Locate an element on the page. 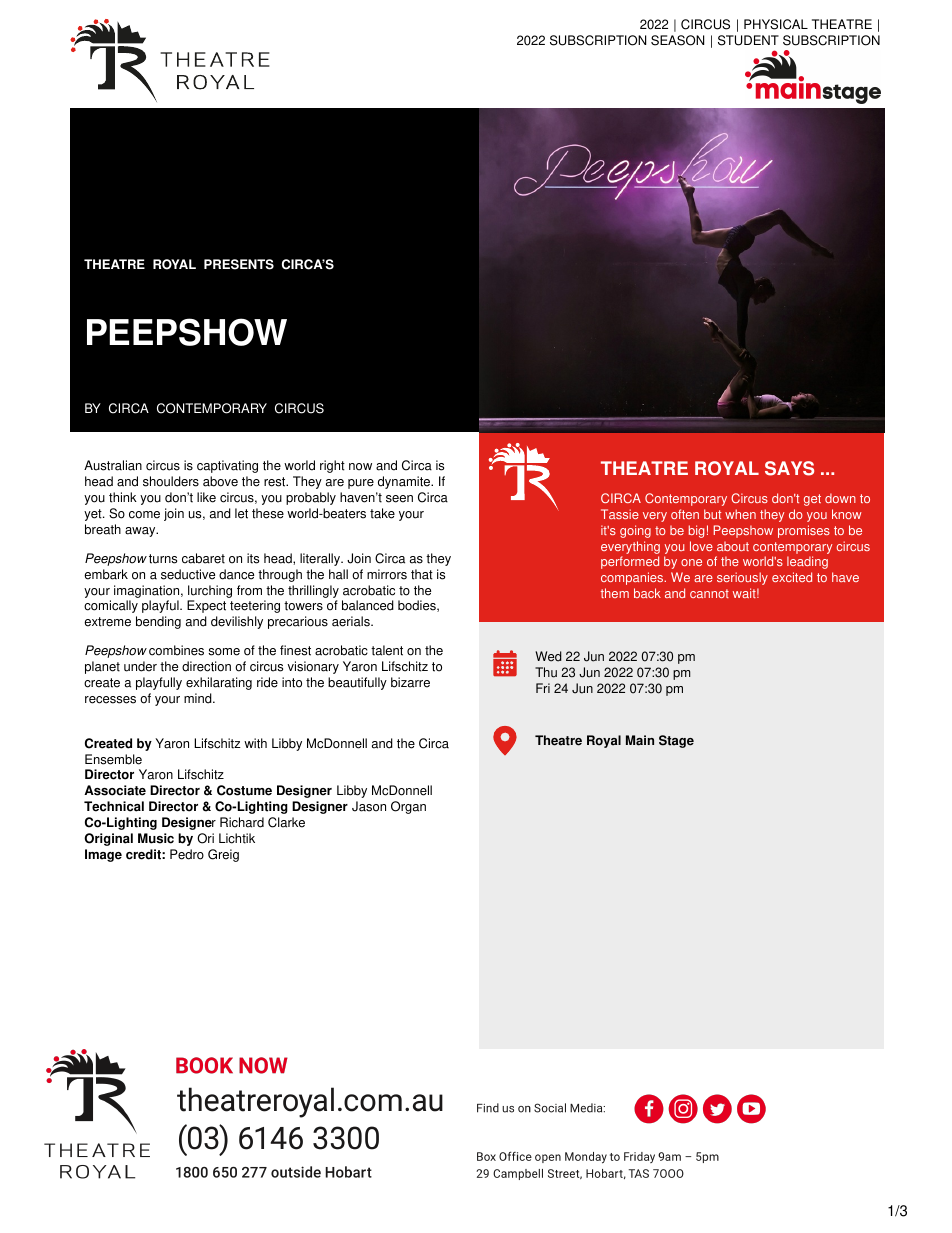 The image size is (952, 1233). seductive is located at coordinates (188, 574).
